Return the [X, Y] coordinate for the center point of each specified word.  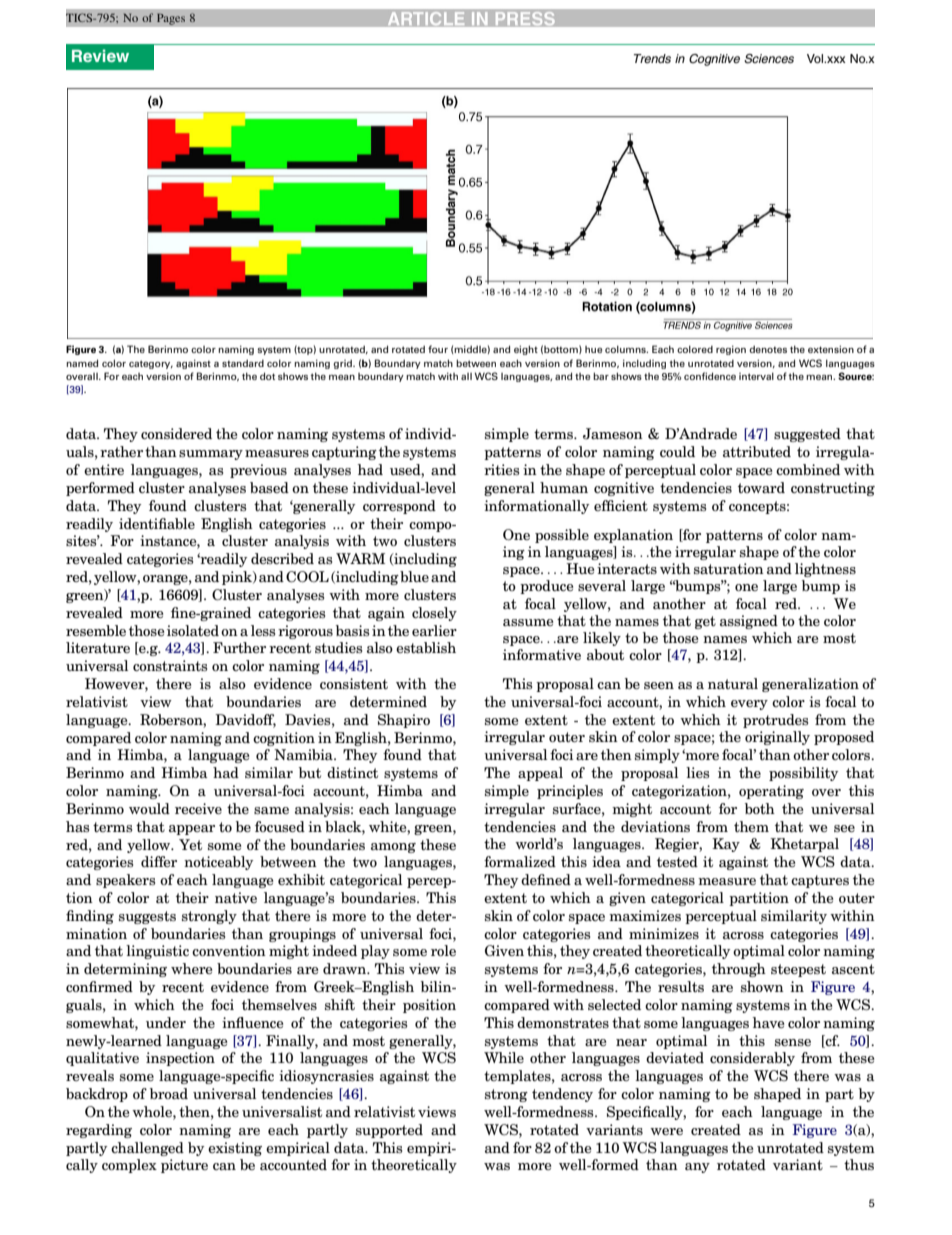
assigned [749, 622]
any [697, 1168]
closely [434, 614]
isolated [193, 630]
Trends [652, 58]
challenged [147, 1149]
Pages [171, 19]
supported [389, 1131]
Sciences [769, 59]
